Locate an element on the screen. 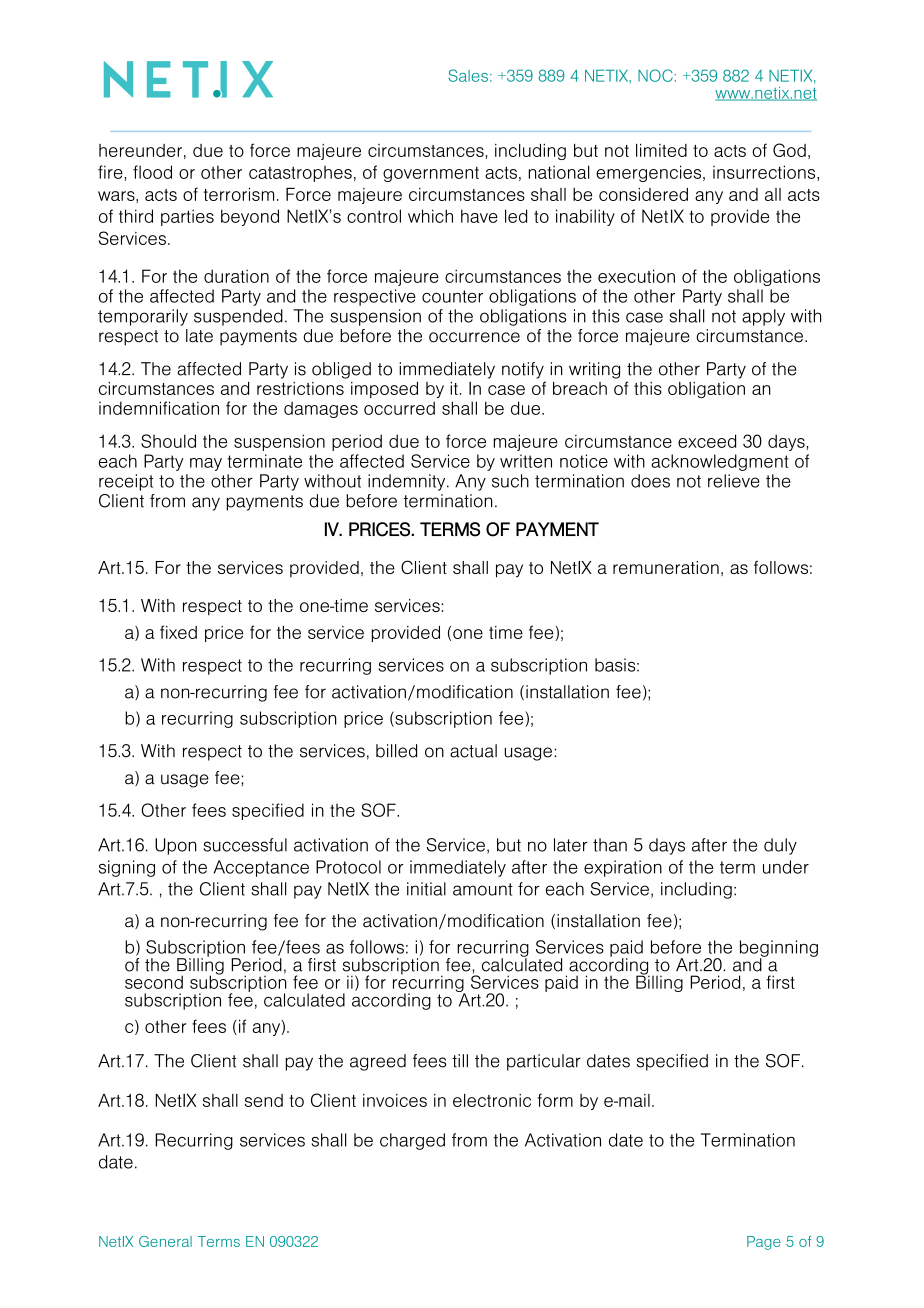 The image size is (924, 1308). Upon is located at coordinates (176, 846).
